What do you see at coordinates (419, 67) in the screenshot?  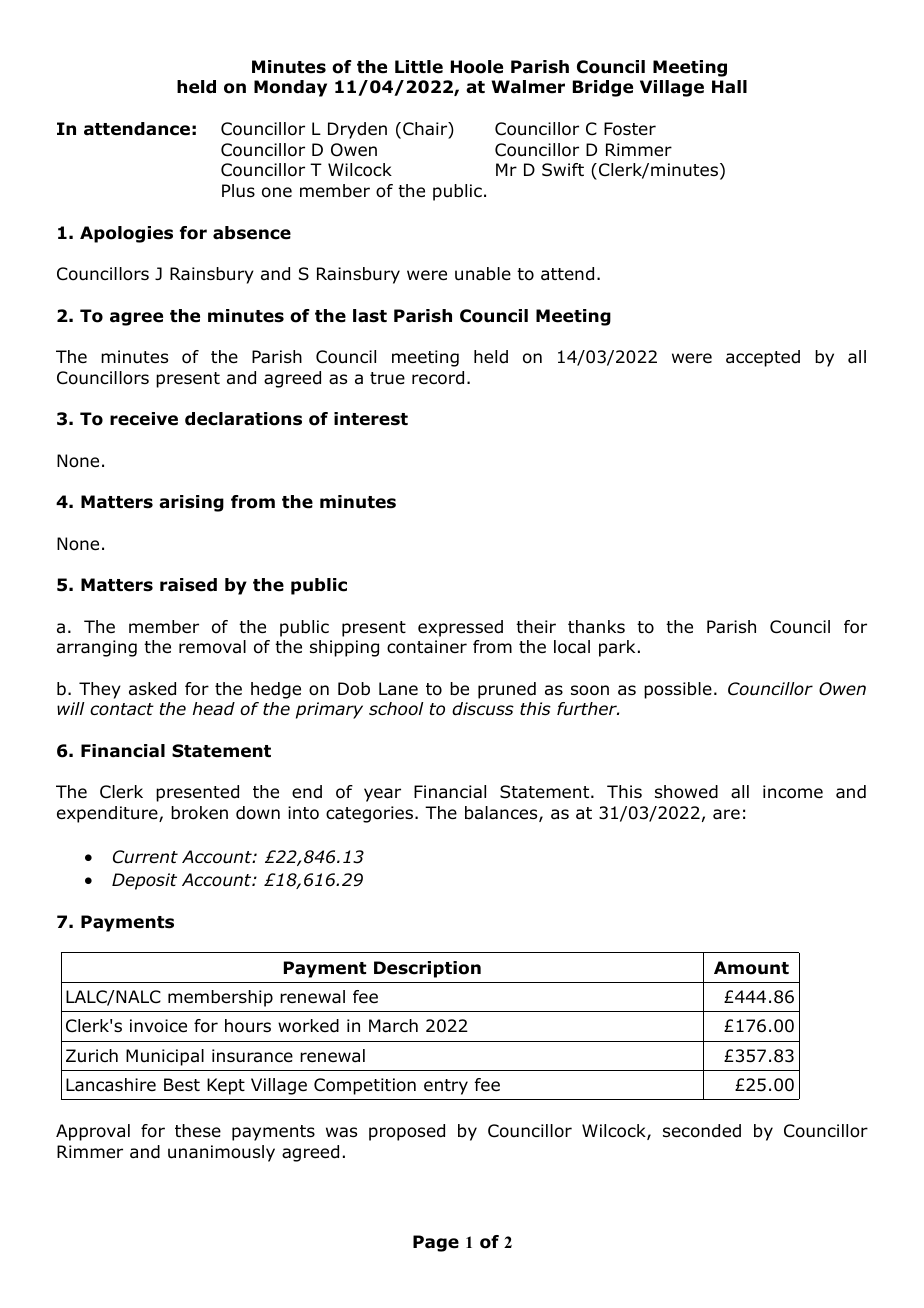 I see `Little` at bounding box center [419, 67].
